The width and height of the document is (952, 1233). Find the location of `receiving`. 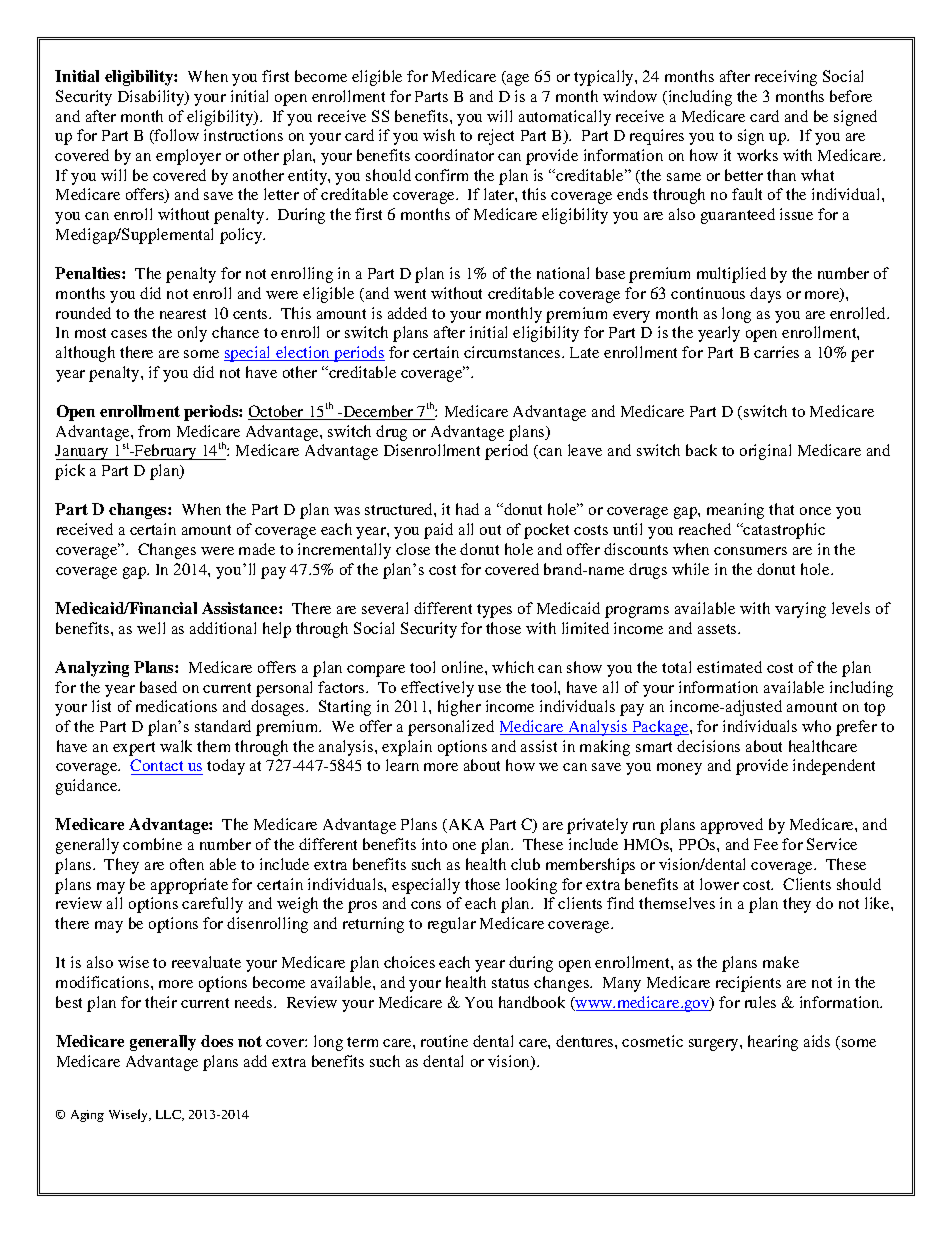

receiving is located at coordinates (786, 78).
